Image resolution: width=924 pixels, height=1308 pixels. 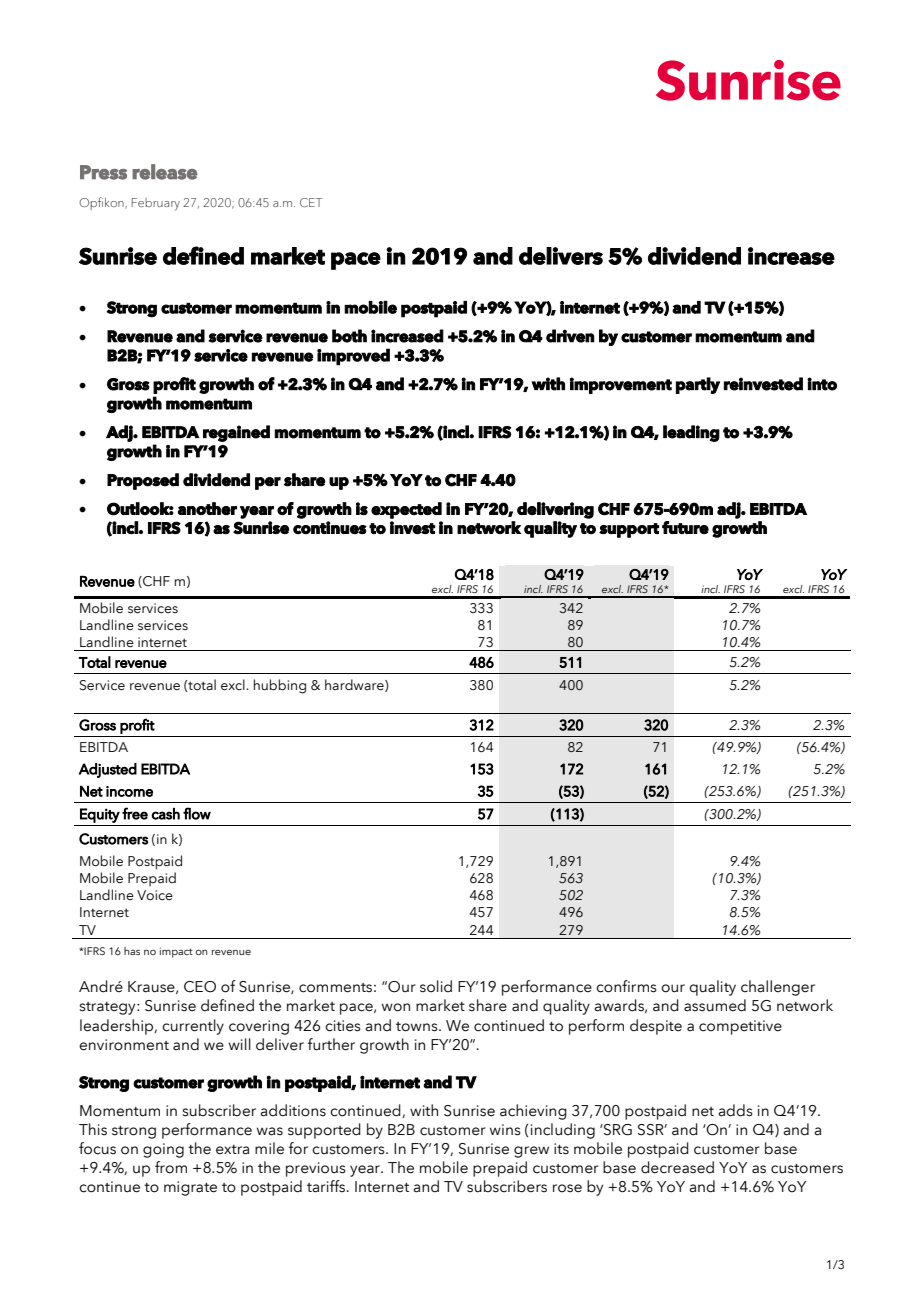 I want to click on from, so click(x=171, y=1167).
